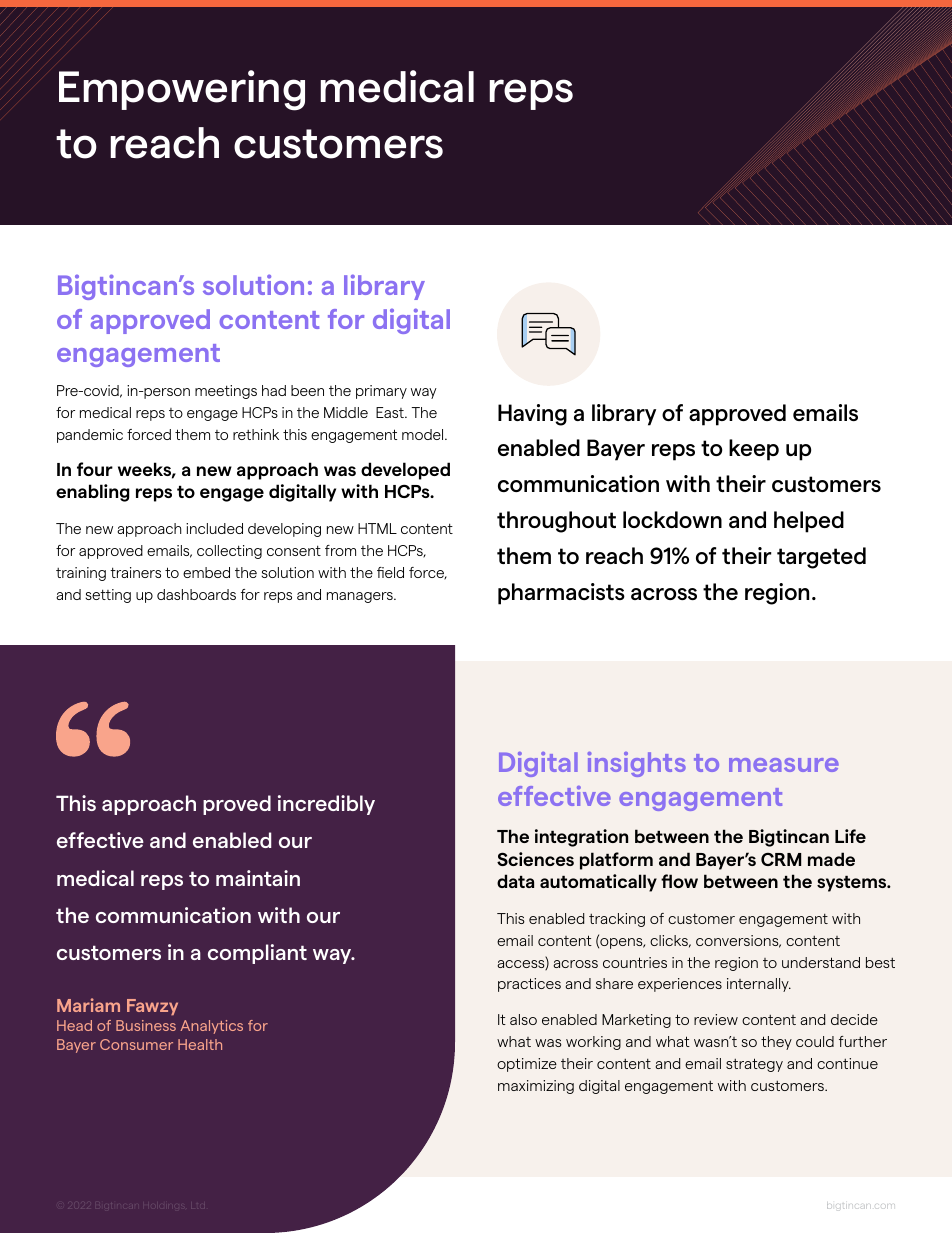 Image resolution: width=952 pixels, height=1233 pixels. What do you see at coordinates (754, 450) in the image?
I see `keep` at bounding box center [754, 450].
